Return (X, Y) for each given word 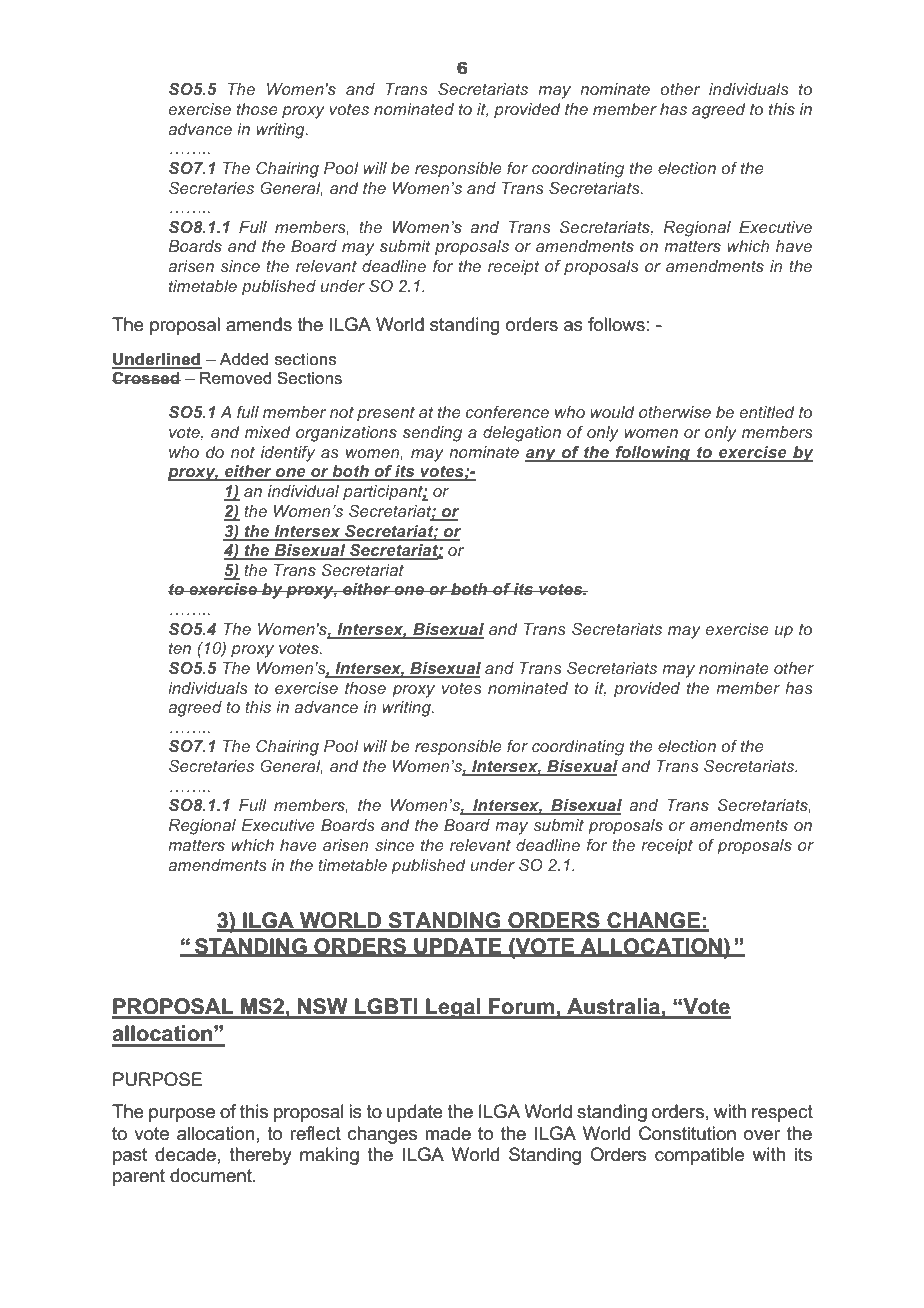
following (652, 454)
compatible (699, 1156)
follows (616, 324)
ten (180, 648)
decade (185, 1154)
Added (244, 359)
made (448, 1133)
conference (507, 412)
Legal (453, 1008)
